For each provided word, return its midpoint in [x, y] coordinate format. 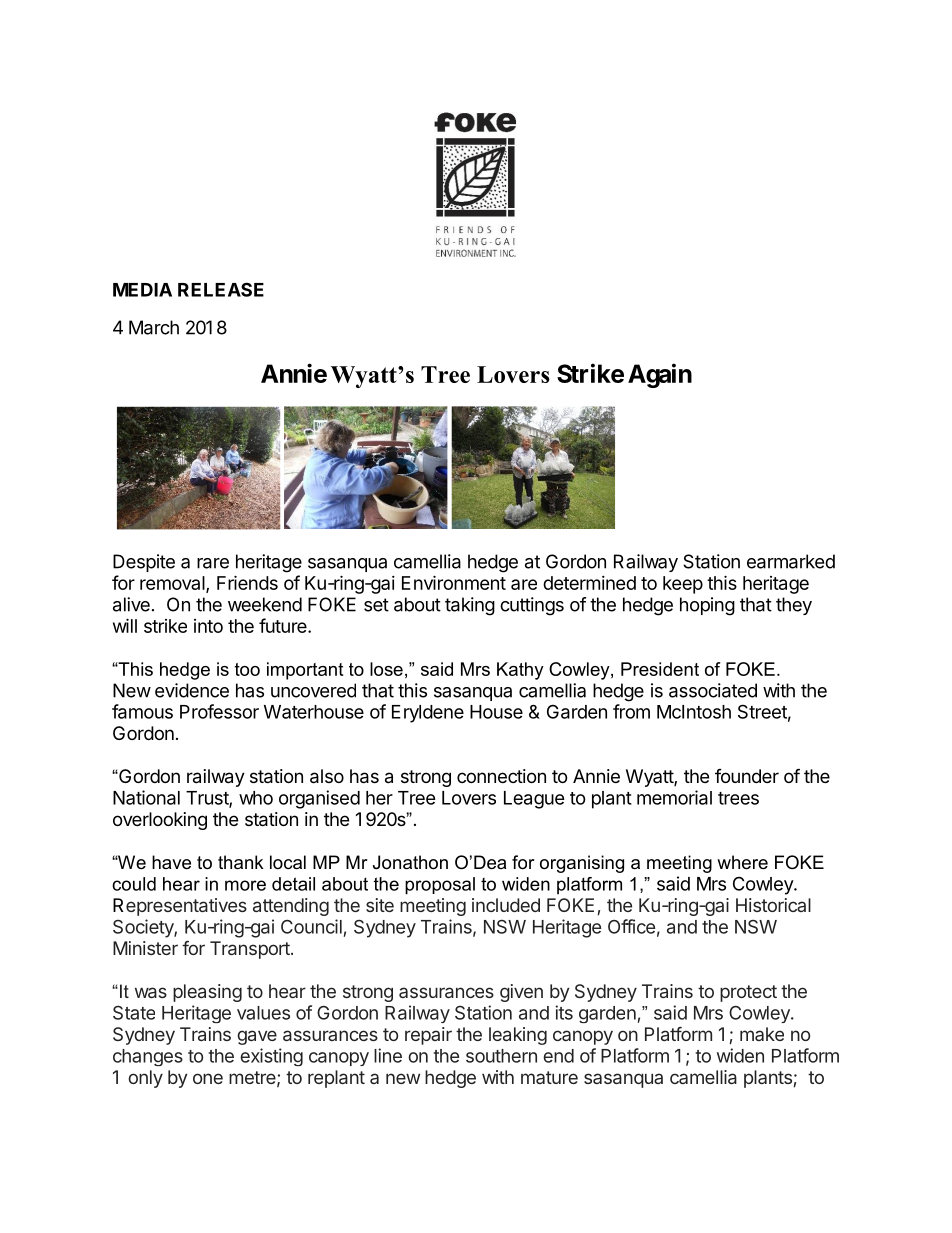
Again [660, 375]
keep [683, 585]
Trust [208, 799]
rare [213, 563]
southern [501, 1056]
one [208, 1078]
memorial [674, 797]
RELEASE [221, 289]
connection [501, 776]
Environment [454, 582]
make [762, 1034]
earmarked [791, 561]
